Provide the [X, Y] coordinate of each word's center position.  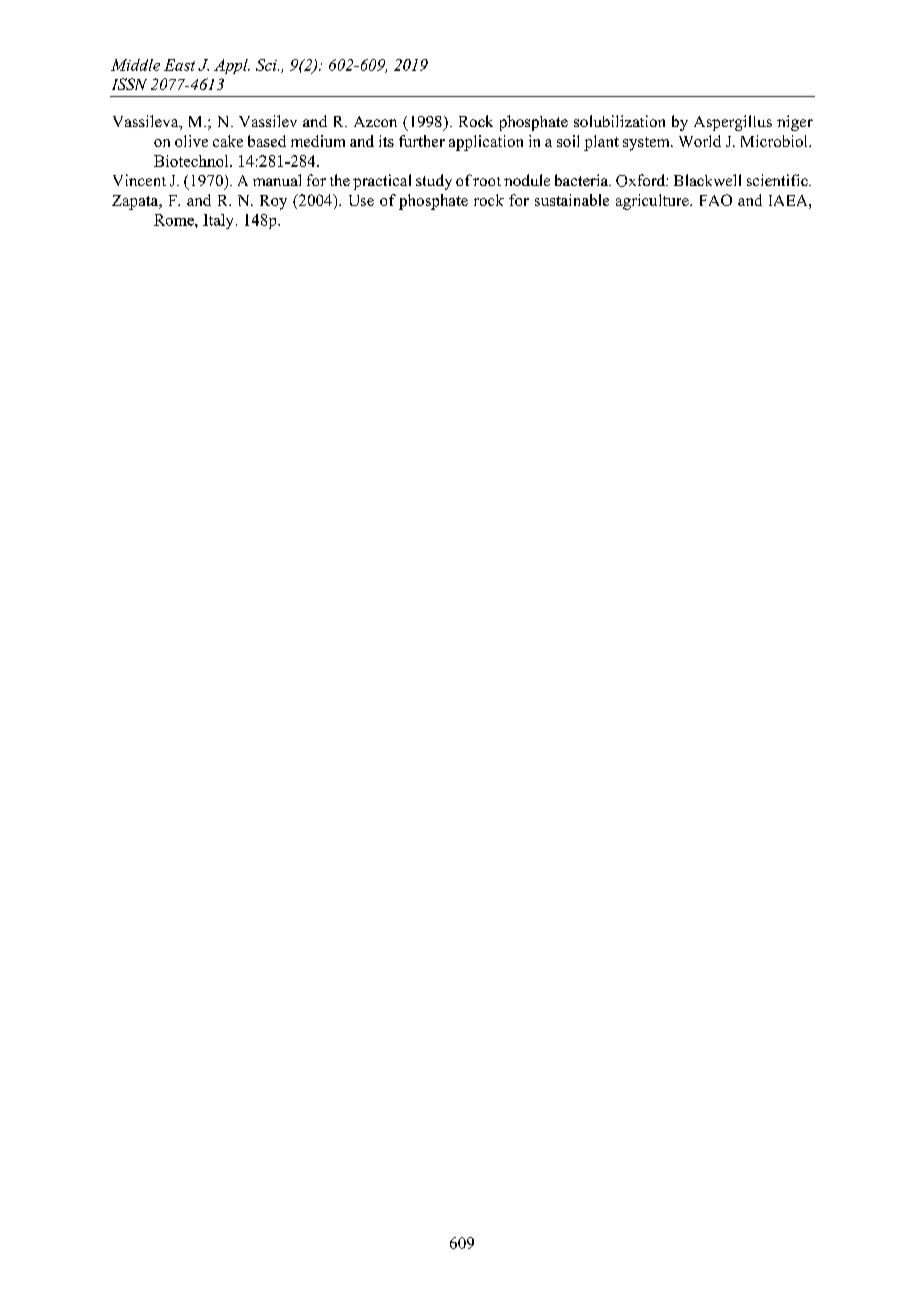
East [179, 65]
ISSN [129, 84]
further [422, 141]
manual [277, 180]
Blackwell [707, 180]
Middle [135, 65]
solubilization [619, 121]
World [700, 141]
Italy [218, 221]
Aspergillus [733, 123]
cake [228, 141]
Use [361, 200]
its [386, 141]
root [487, 181]
